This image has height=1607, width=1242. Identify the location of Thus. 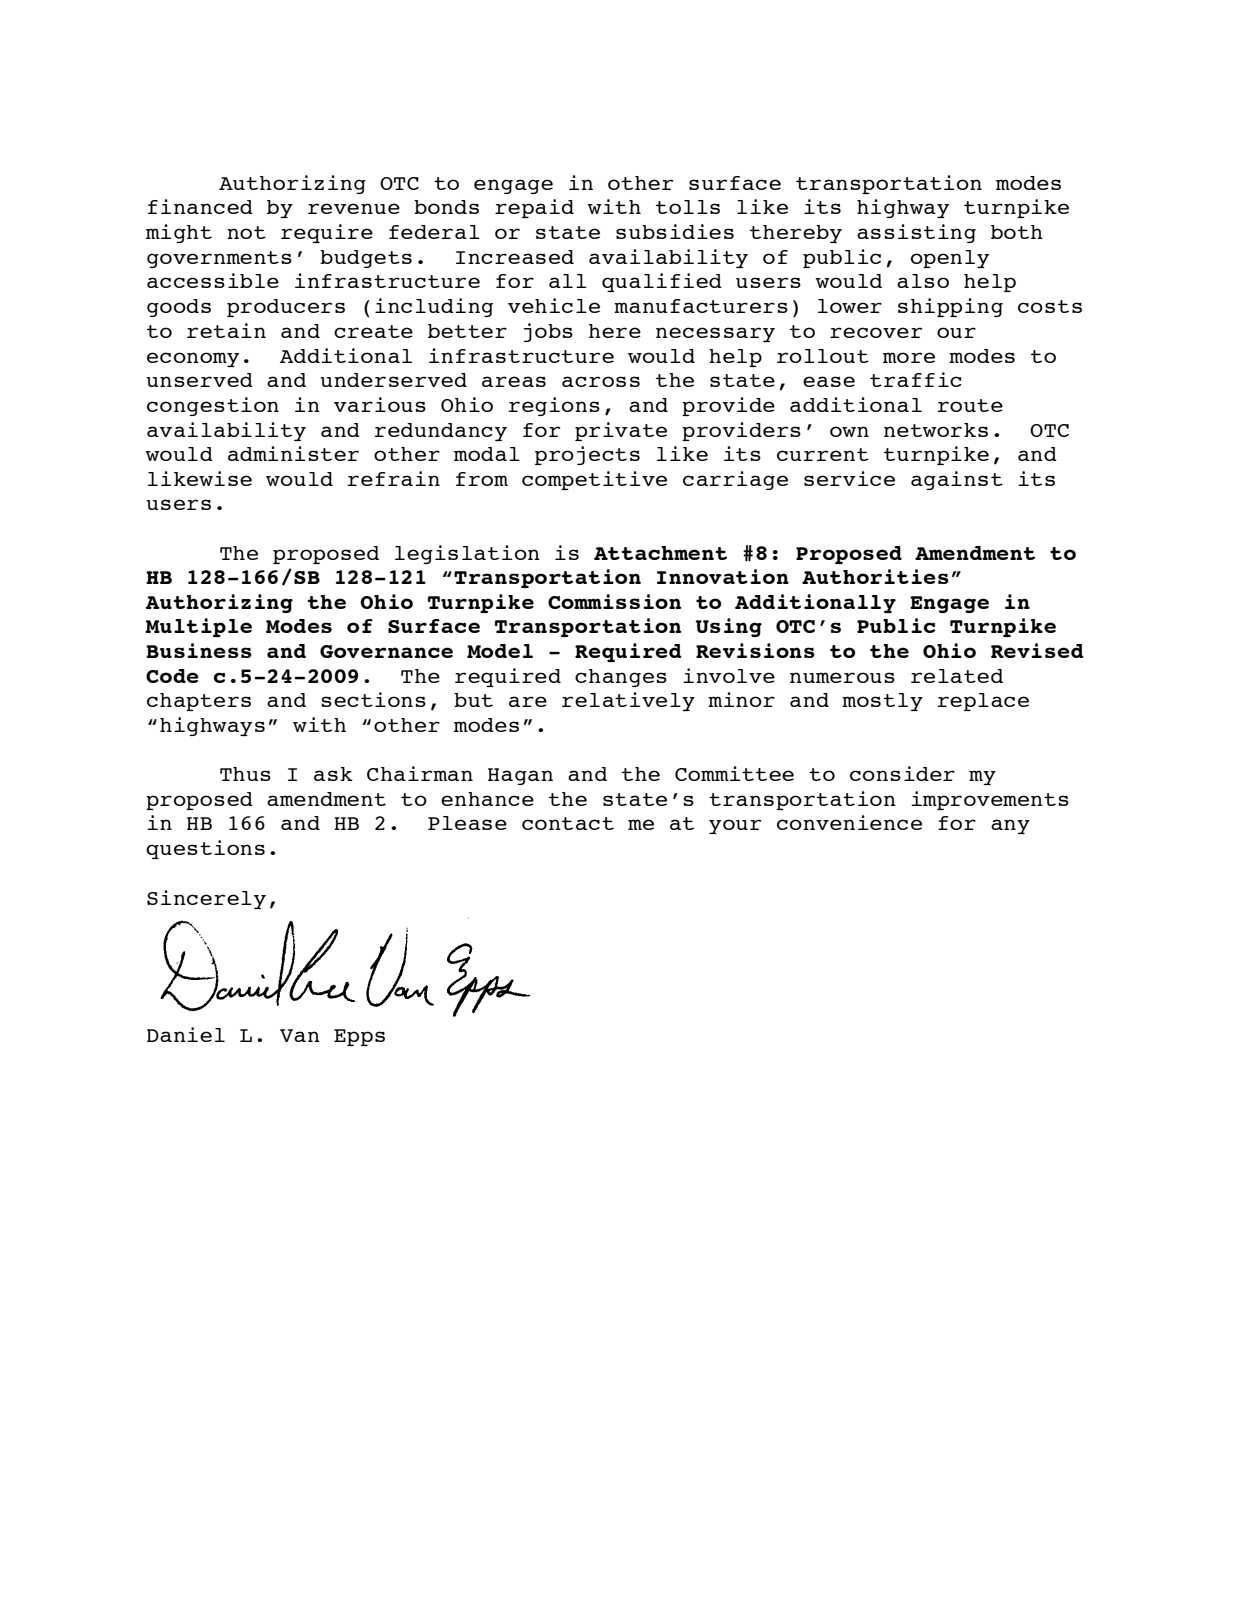
(245, 774).
